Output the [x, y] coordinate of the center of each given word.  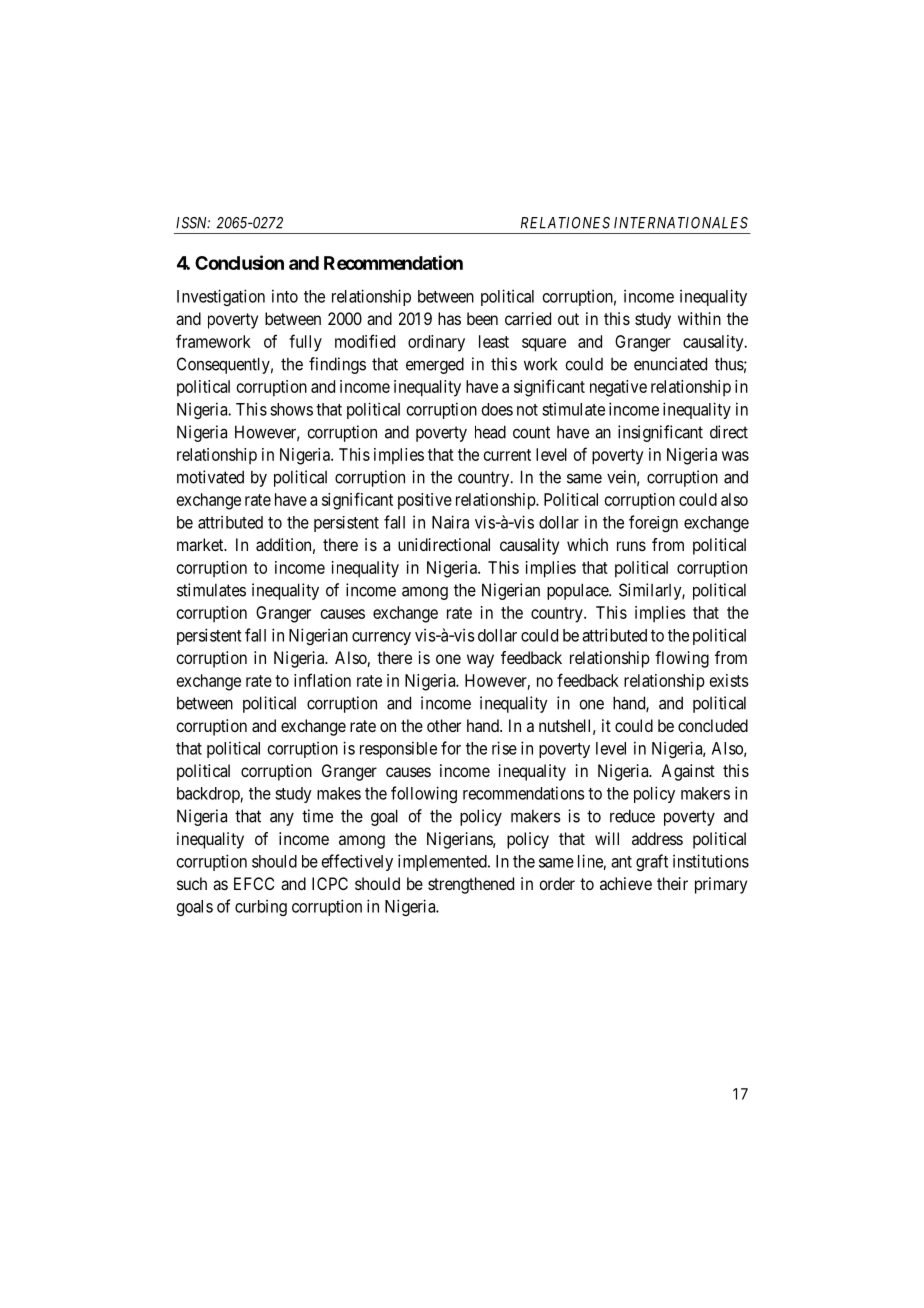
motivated [210, 477]
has [449, 318]
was [735, 456]
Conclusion [239, 262]
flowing [682, 659]
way [480, 661]
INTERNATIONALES [681, 223]
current [507, 455]
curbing [261, 907]
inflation [322, 680]
